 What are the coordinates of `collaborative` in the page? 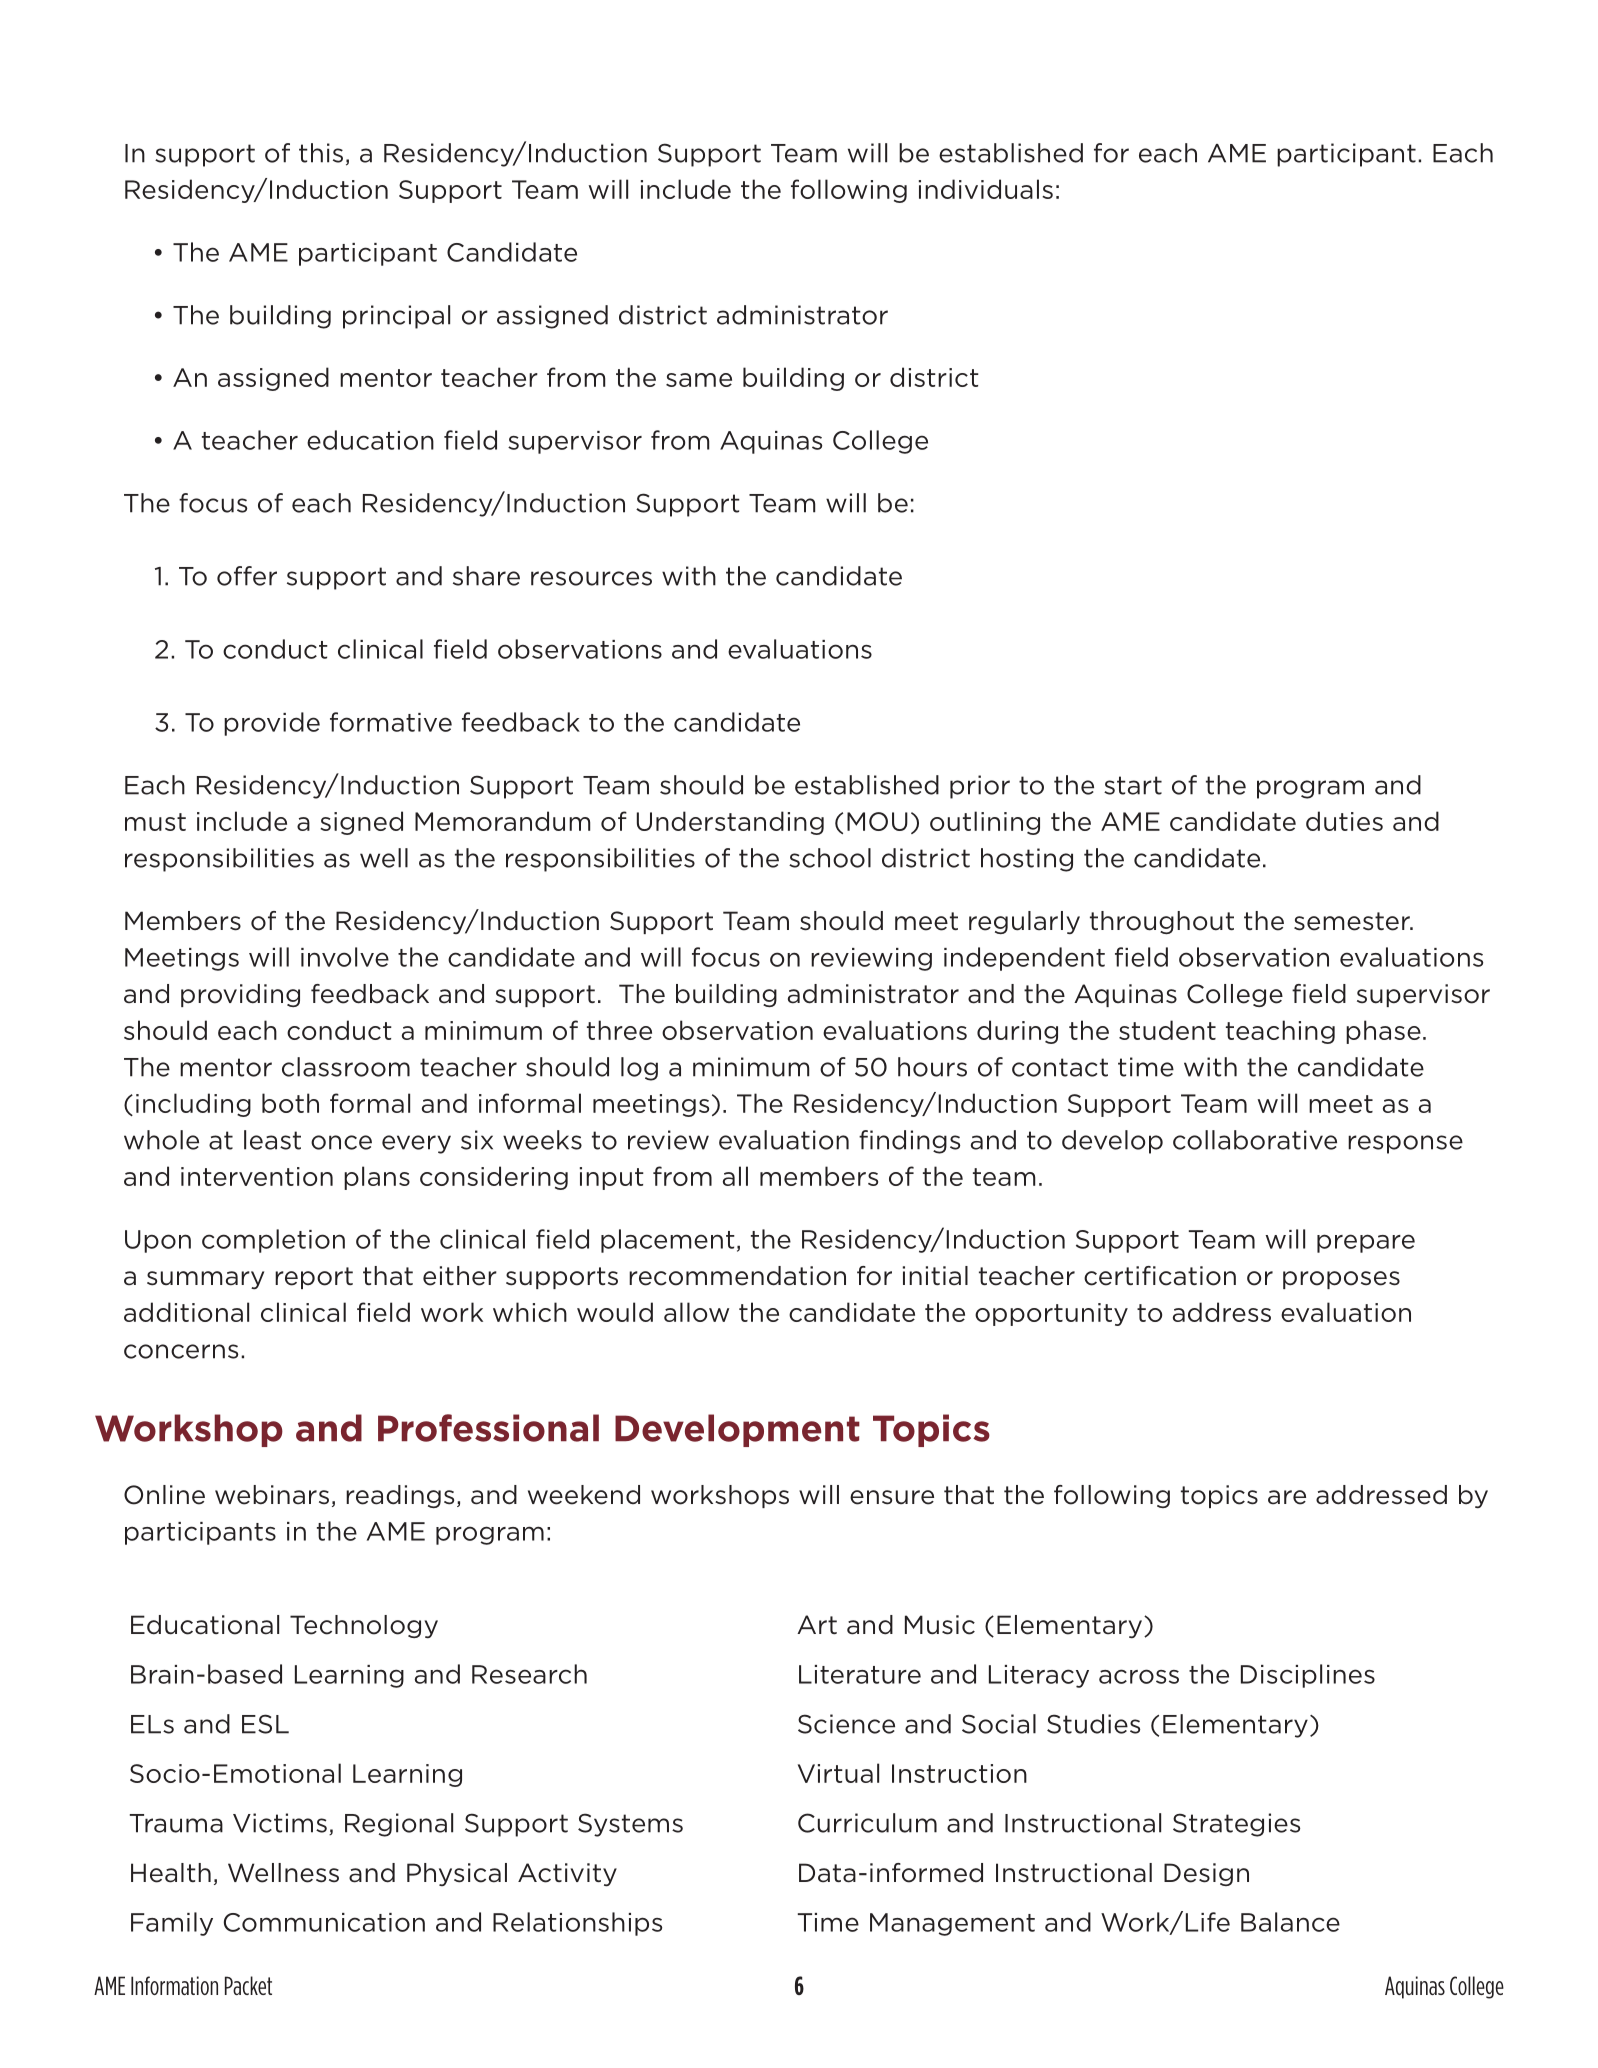 It's located at (1255, 1140).
